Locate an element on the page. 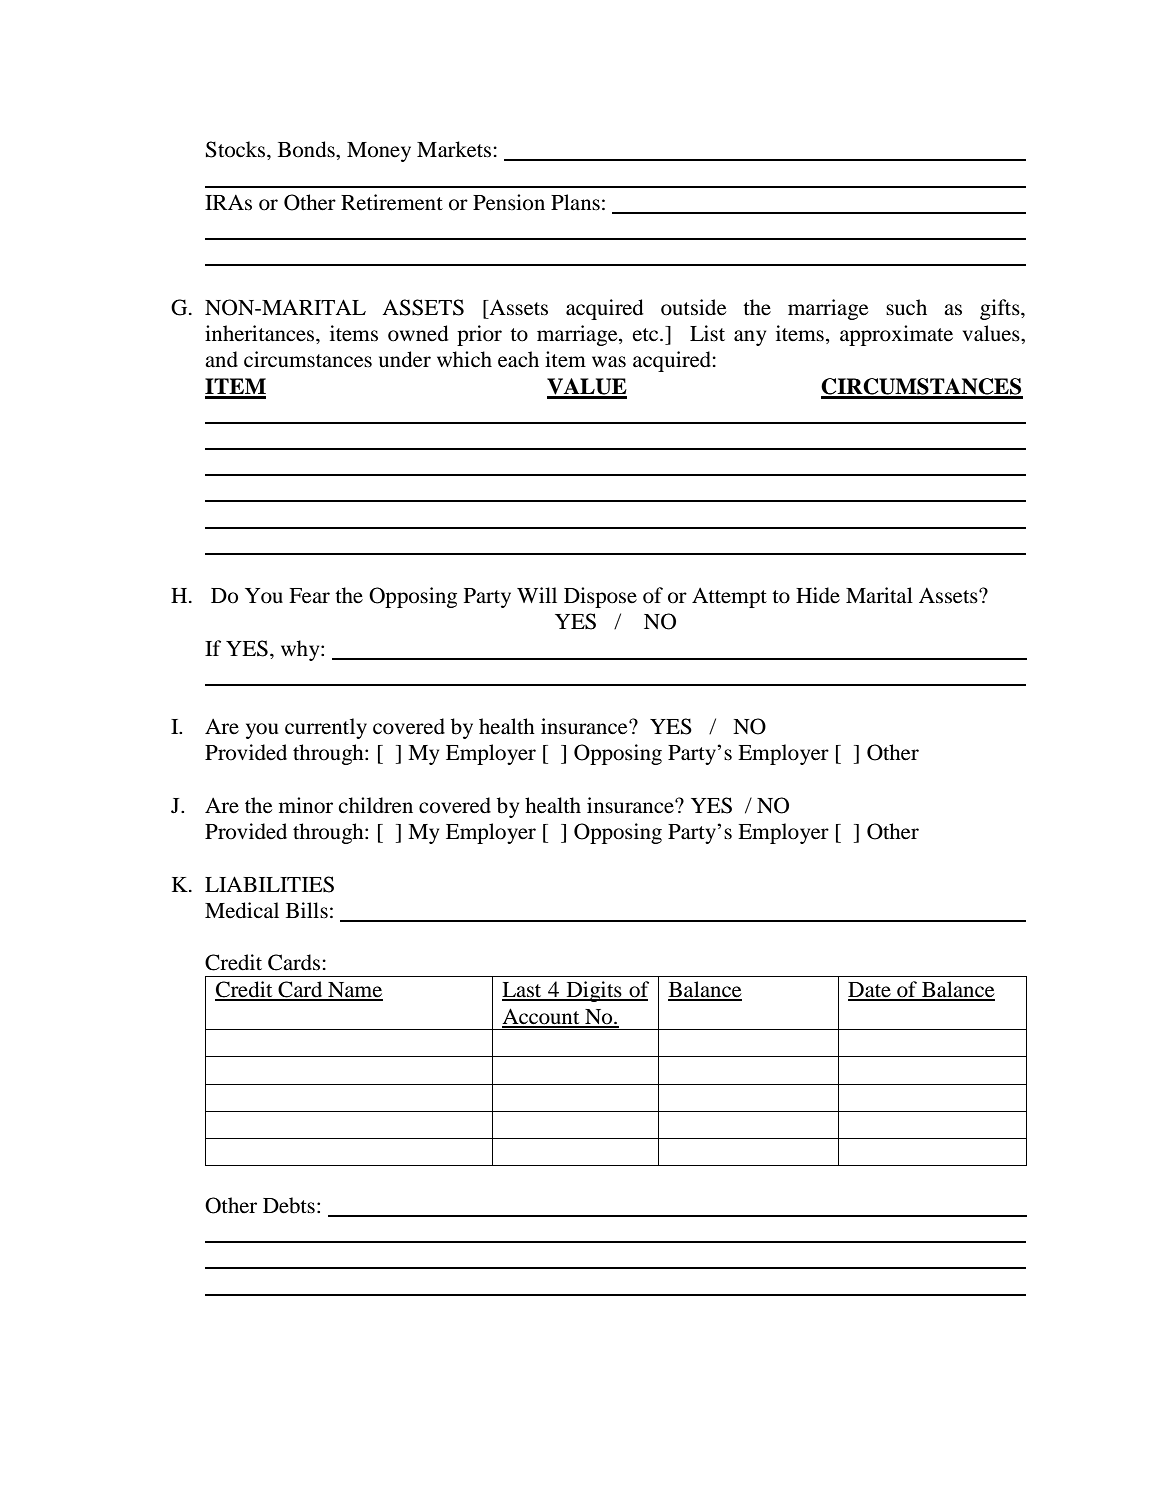 This document has height=1505, width=1163. Date is located at coordinates (870, 991).
